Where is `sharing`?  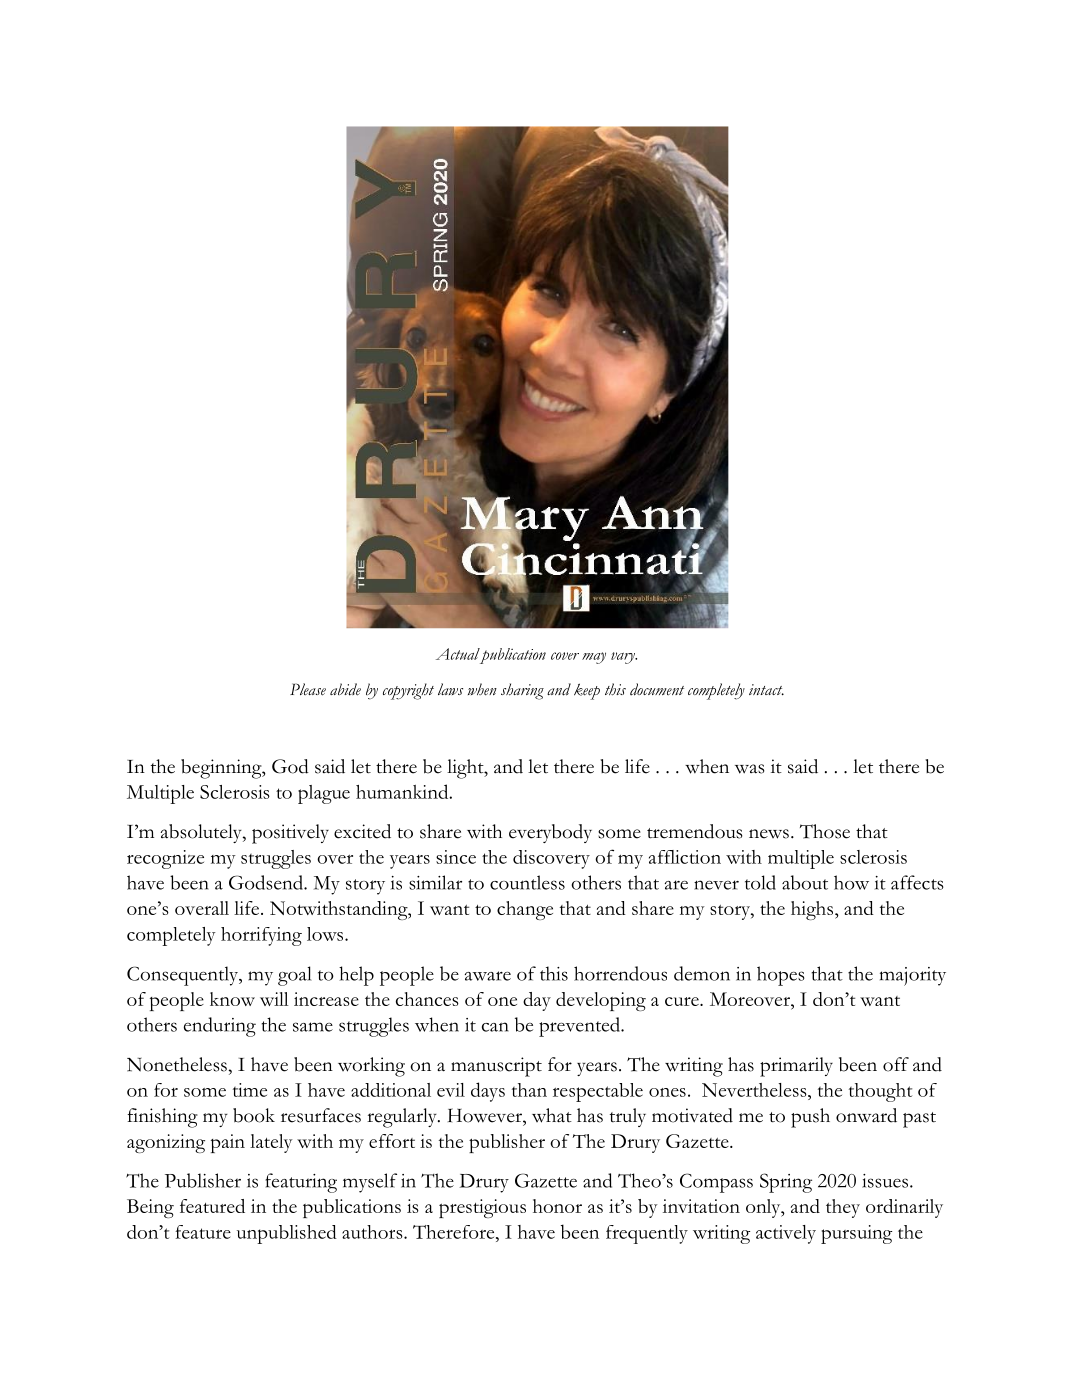
sharing is located at coordinates (522, 691).
